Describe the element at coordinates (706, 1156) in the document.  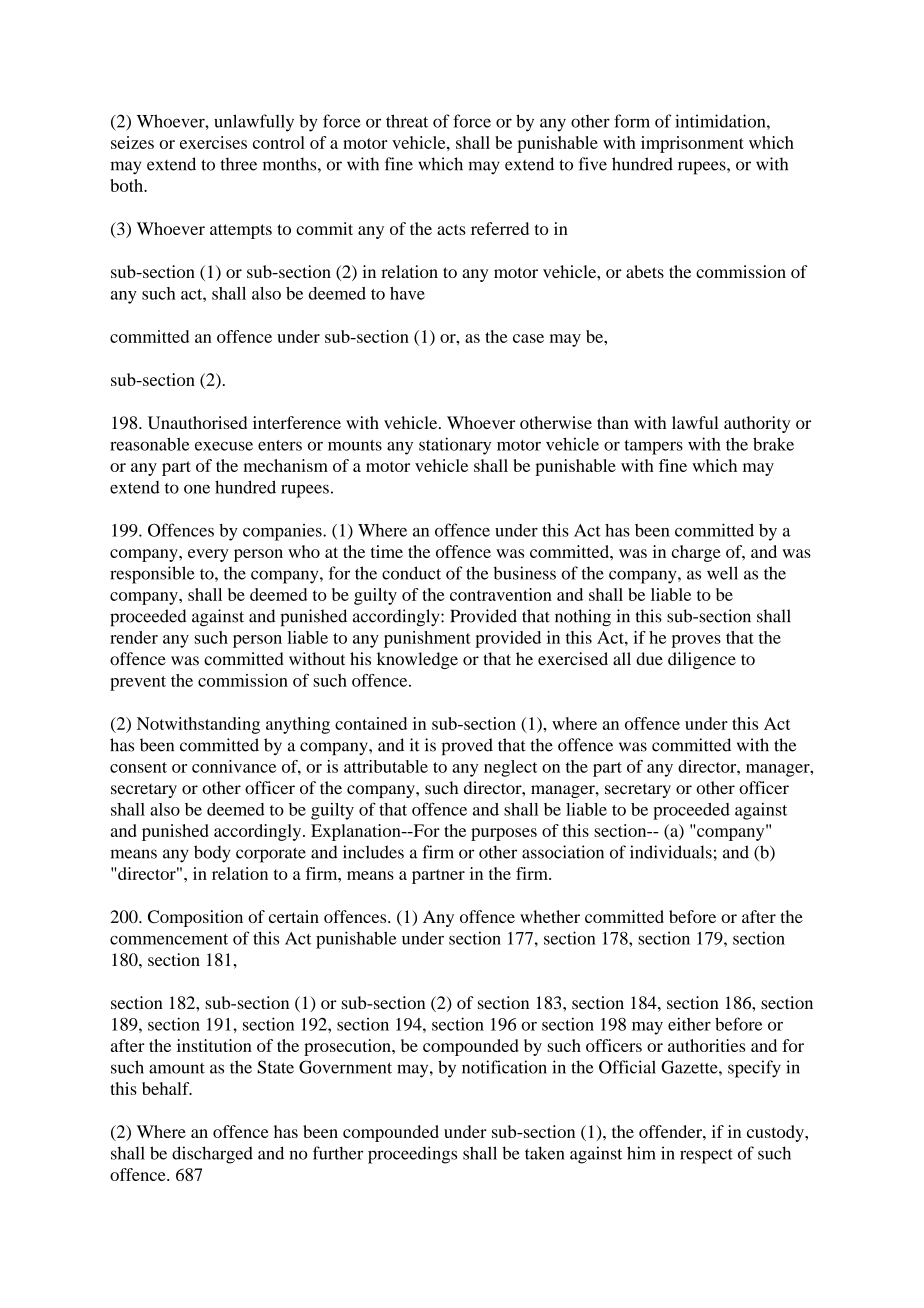
I see `respect` at that location.
